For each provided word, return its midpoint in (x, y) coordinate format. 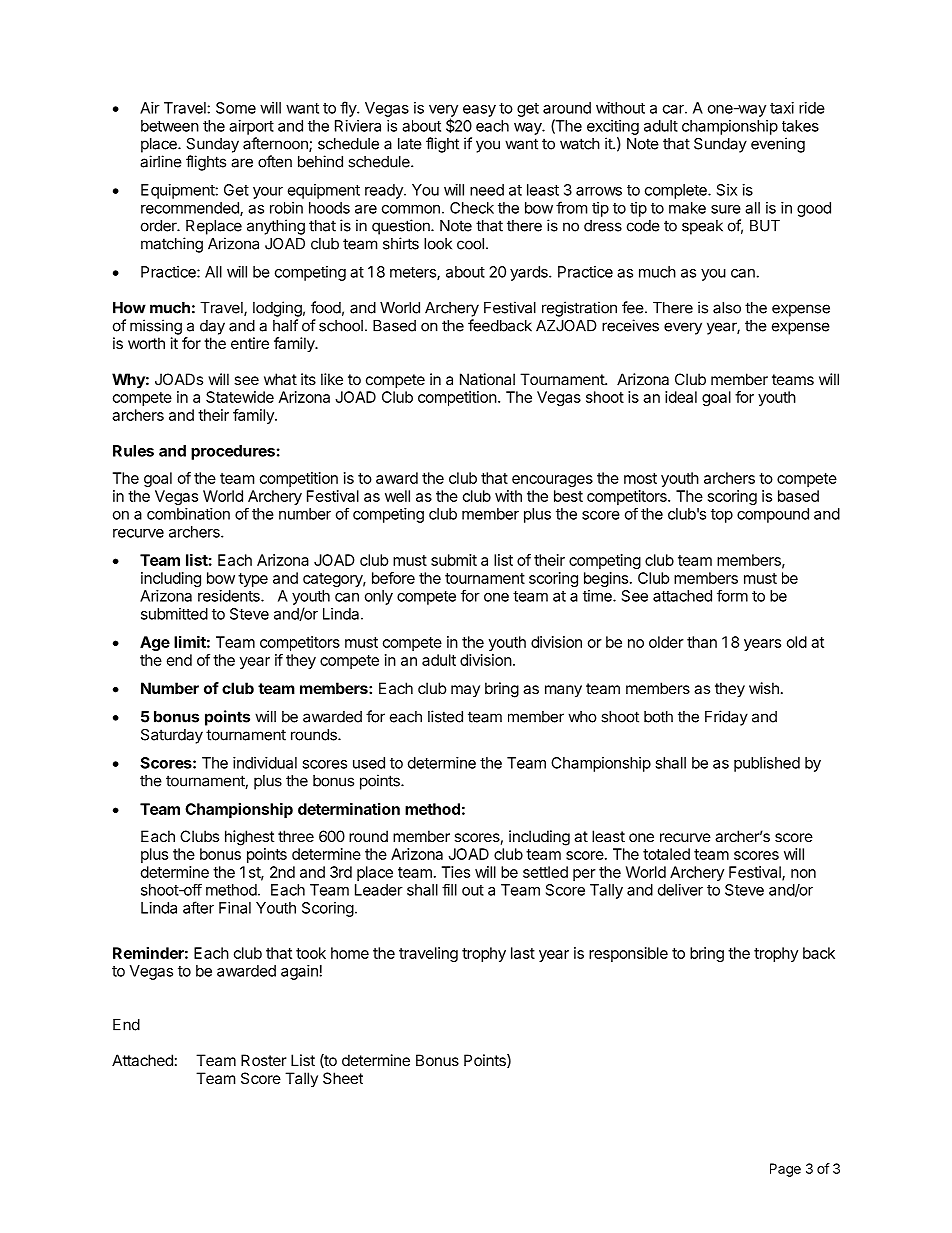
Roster (264, 1060)
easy (479, 111)
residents (230, 596)
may (465, 691)
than (702, 642)
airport (251, 127)
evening (778, 145)
